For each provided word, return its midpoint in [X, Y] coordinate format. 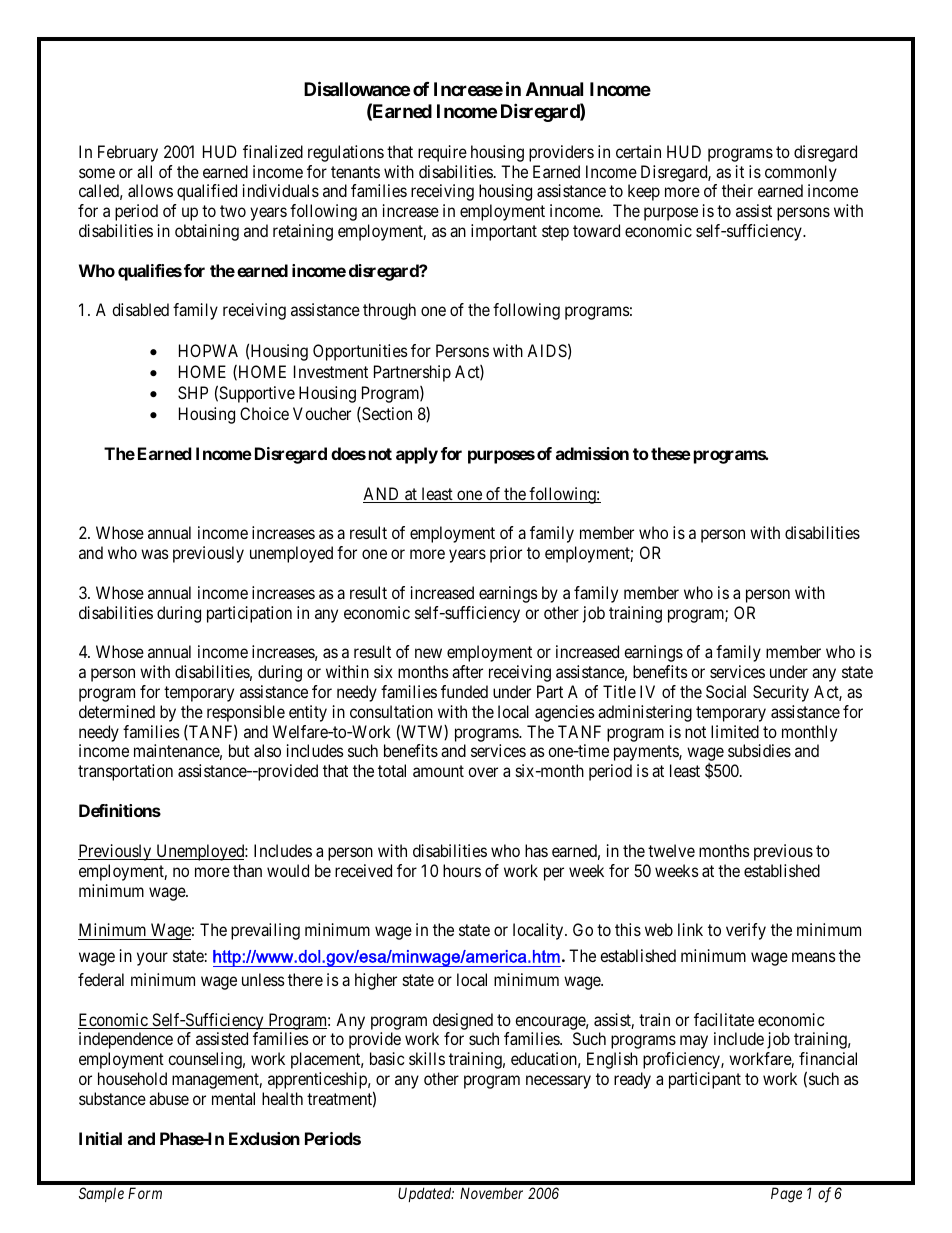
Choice [264, 413]
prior [506, 554]
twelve [671, 850]
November [491, 1193]
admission [592, 453]
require [442, 153]
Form [145, 1193]
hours [462, 870]
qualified [207, 192]
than [247, 870]
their [737, 190]
